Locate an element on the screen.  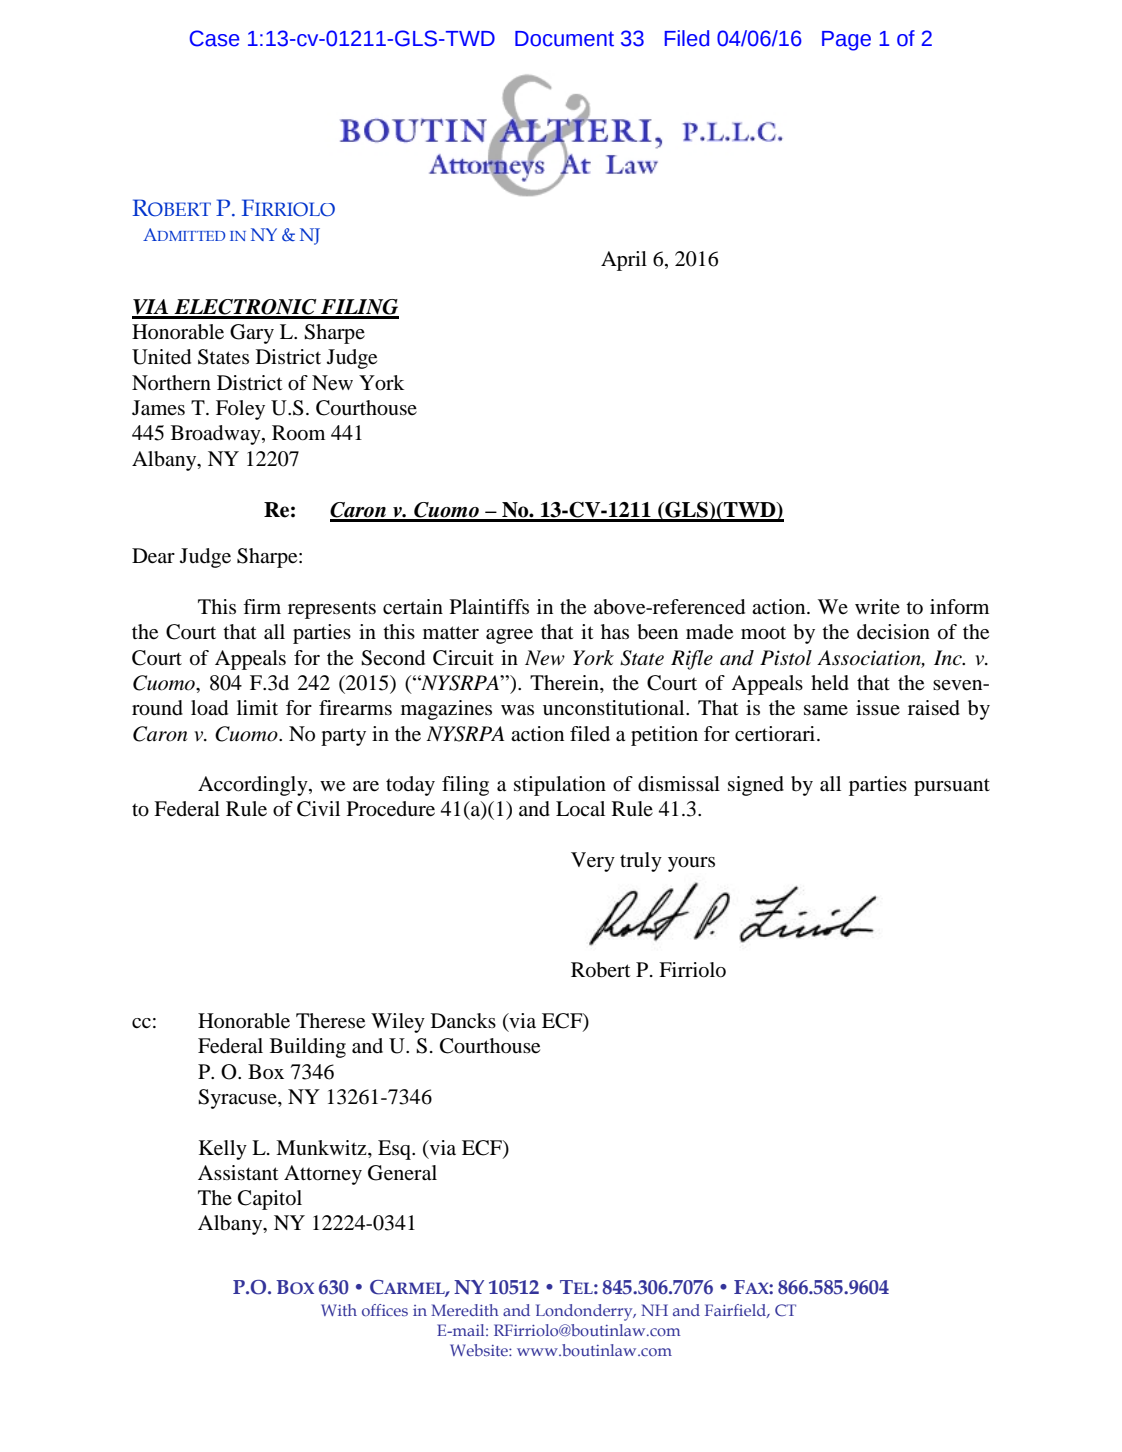
firm is located at coordinates (262, 606).
